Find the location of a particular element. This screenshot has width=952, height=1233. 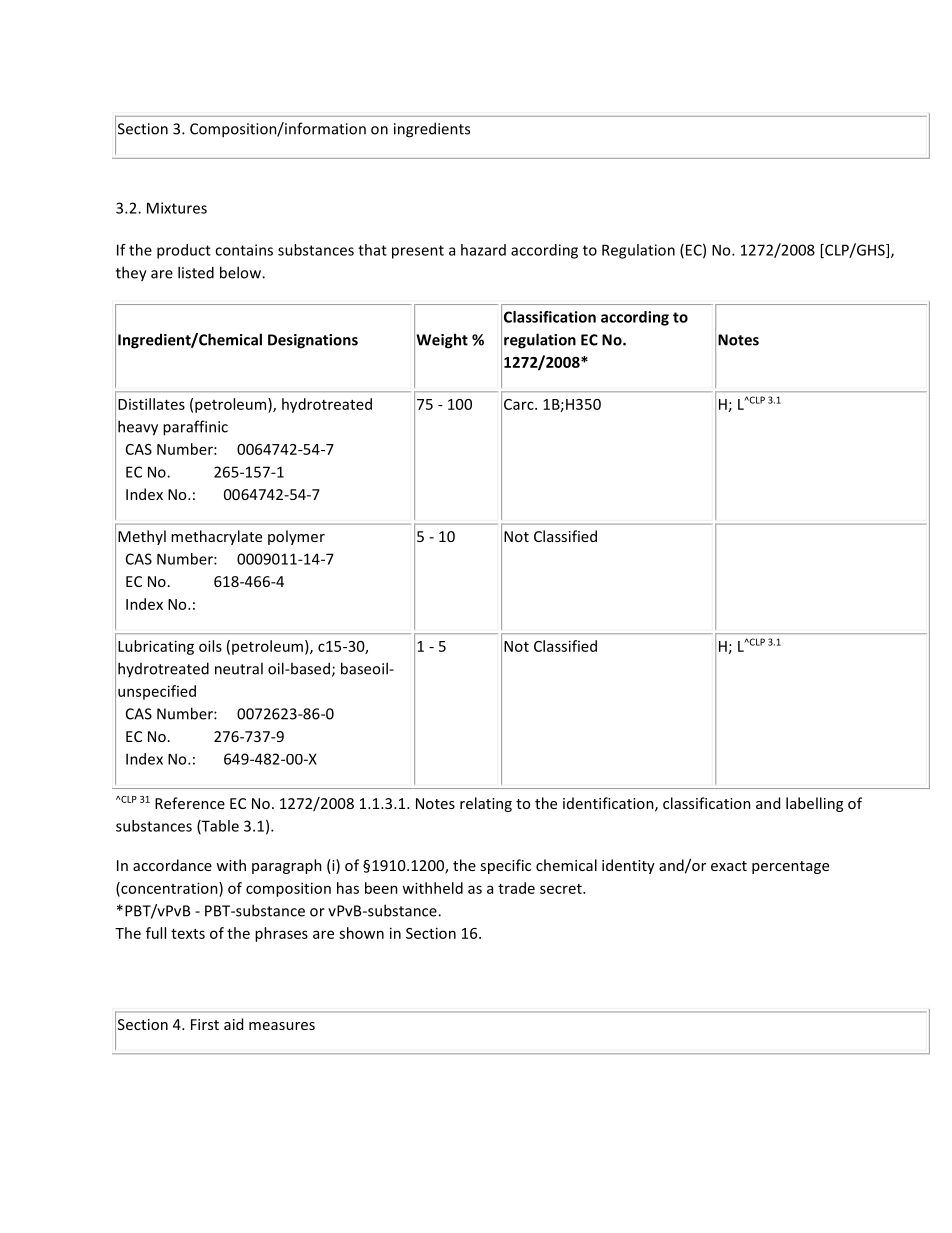

contains is located at coordinates (244, 250).
